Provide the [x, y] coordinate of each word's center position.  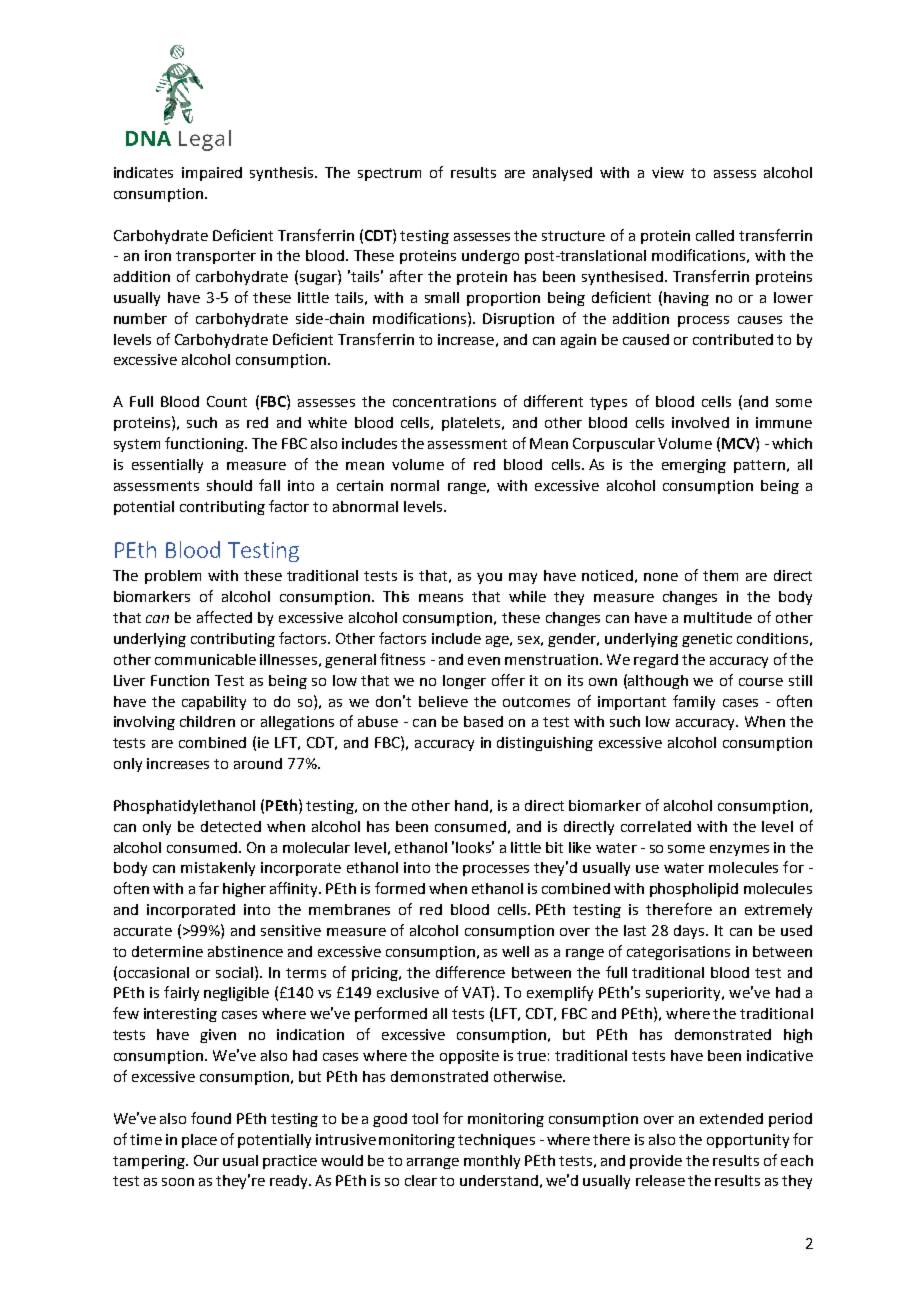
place [199, 1141]
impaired [212, 174]
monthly [492, 1162]
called [715, 235]
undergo [490, 257]
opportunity [748, 1141]
